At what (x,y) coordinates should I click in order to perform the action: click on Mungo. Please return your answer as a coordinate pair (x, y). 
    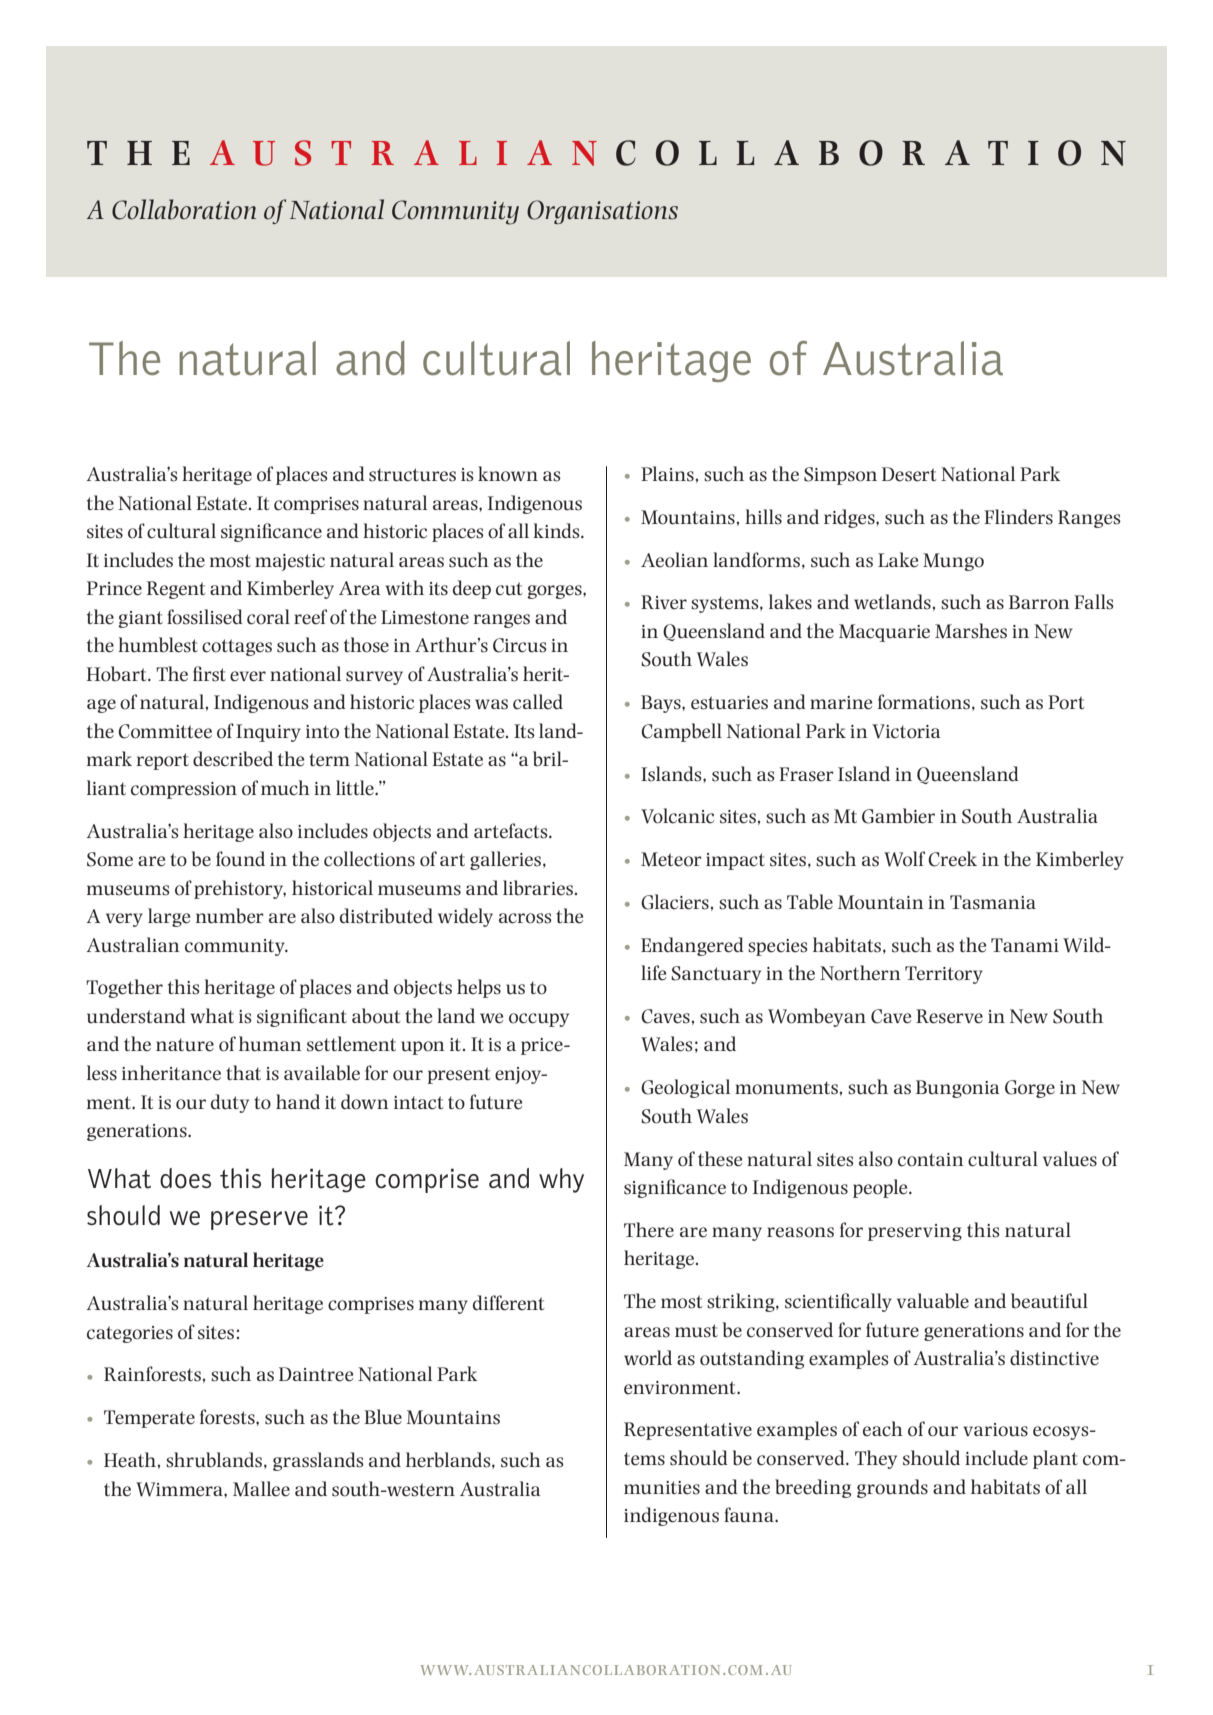
    Looking at the image, I should click on (953, 562).
